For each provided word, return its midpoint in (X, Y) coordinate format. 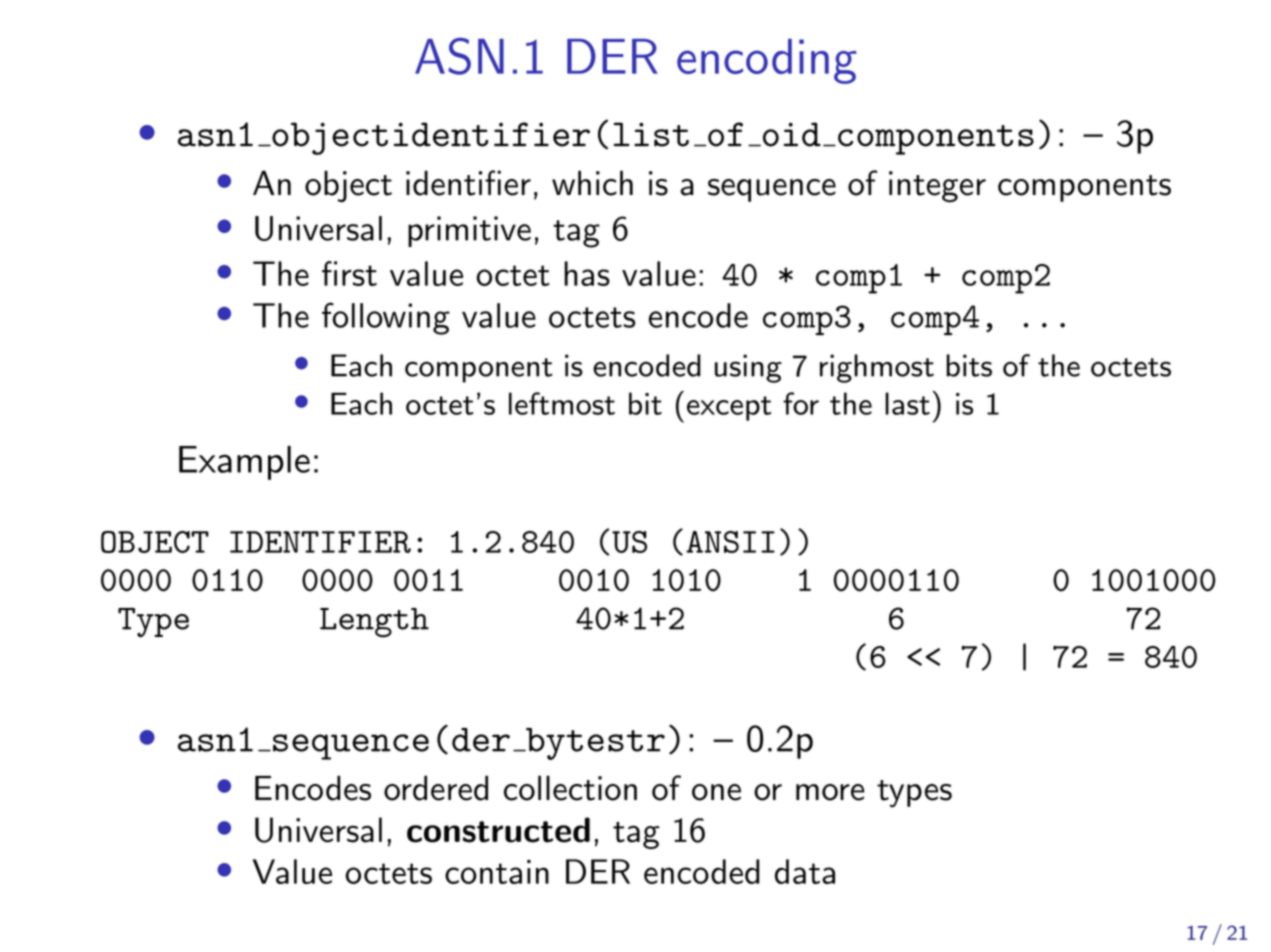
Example (244, 463)
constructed (498, 830)
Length (374, 623)
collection (570, 788)
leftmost (562, 403)
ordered (436, 788)
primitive (469, 231)
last (907, 403)
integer (937, 186)
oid (790, 134)
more (830, 792)
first (349, 273)
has (587, 273)
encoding (767, 61)
